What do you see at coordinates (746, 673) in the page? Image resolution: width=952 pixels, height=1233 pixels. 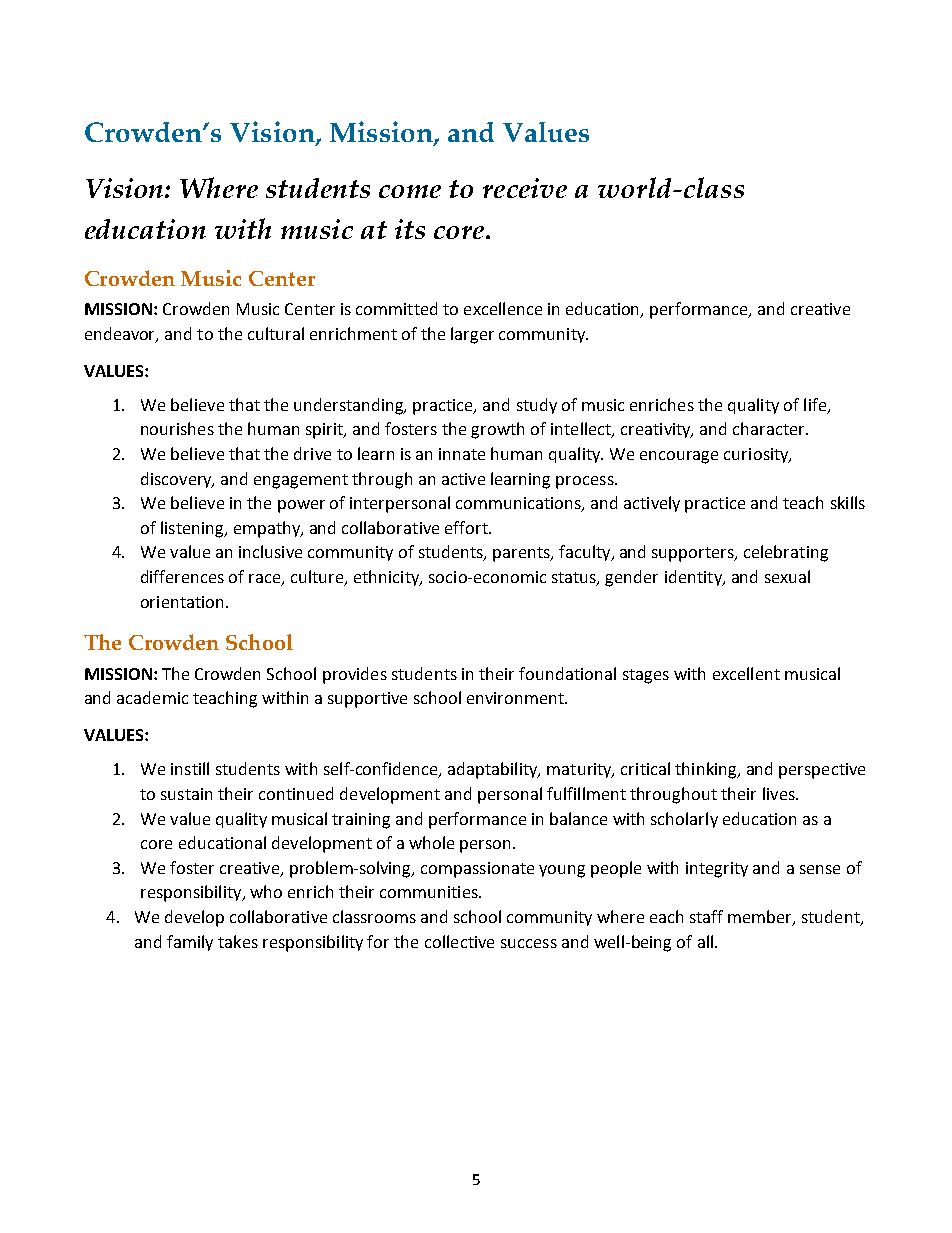 I see `excellent` at bounding box center [746, 673].
